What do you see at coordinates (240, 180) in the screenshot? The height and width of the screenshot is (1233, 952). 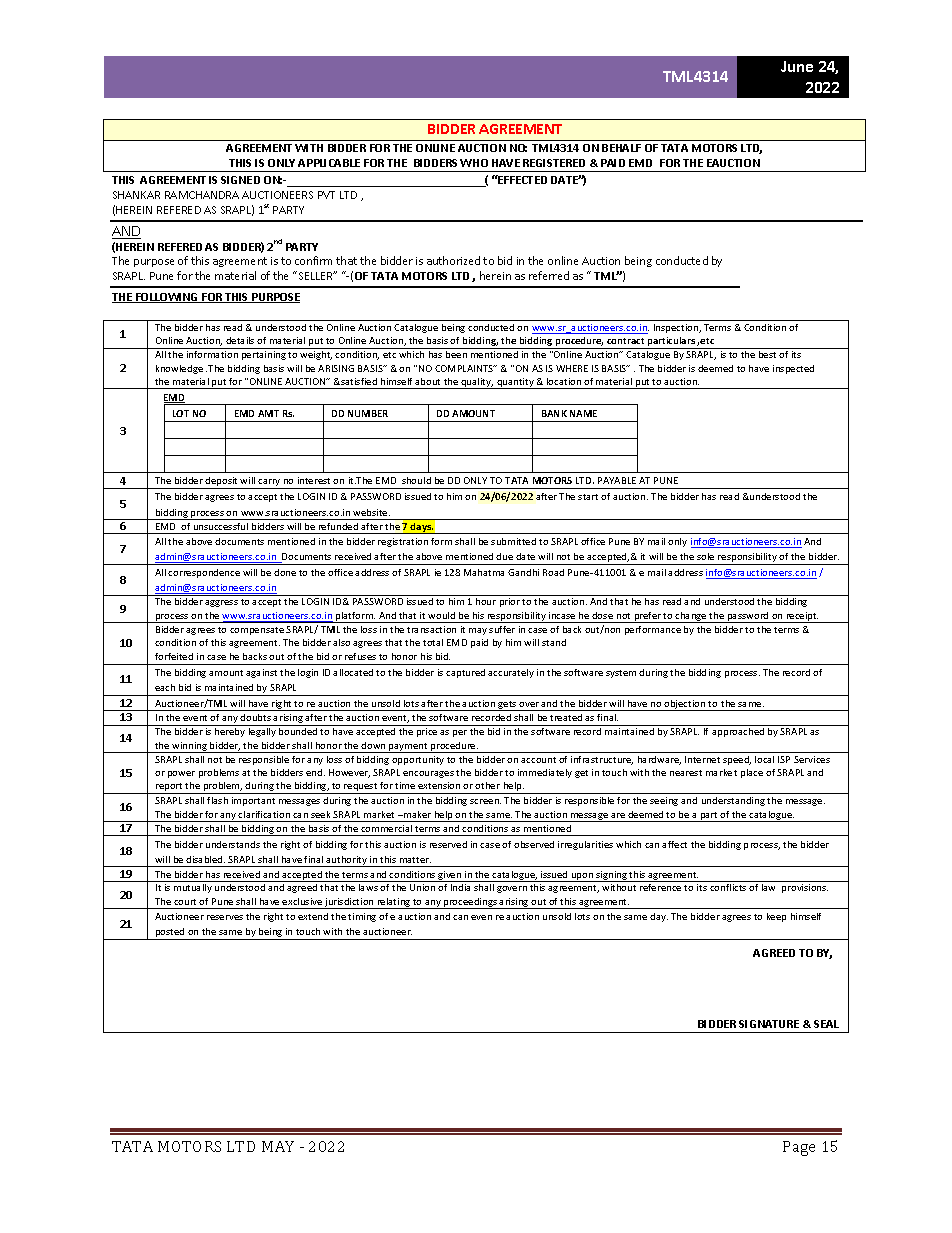 I see `SIGNED` at bounding box center [240, 180].
